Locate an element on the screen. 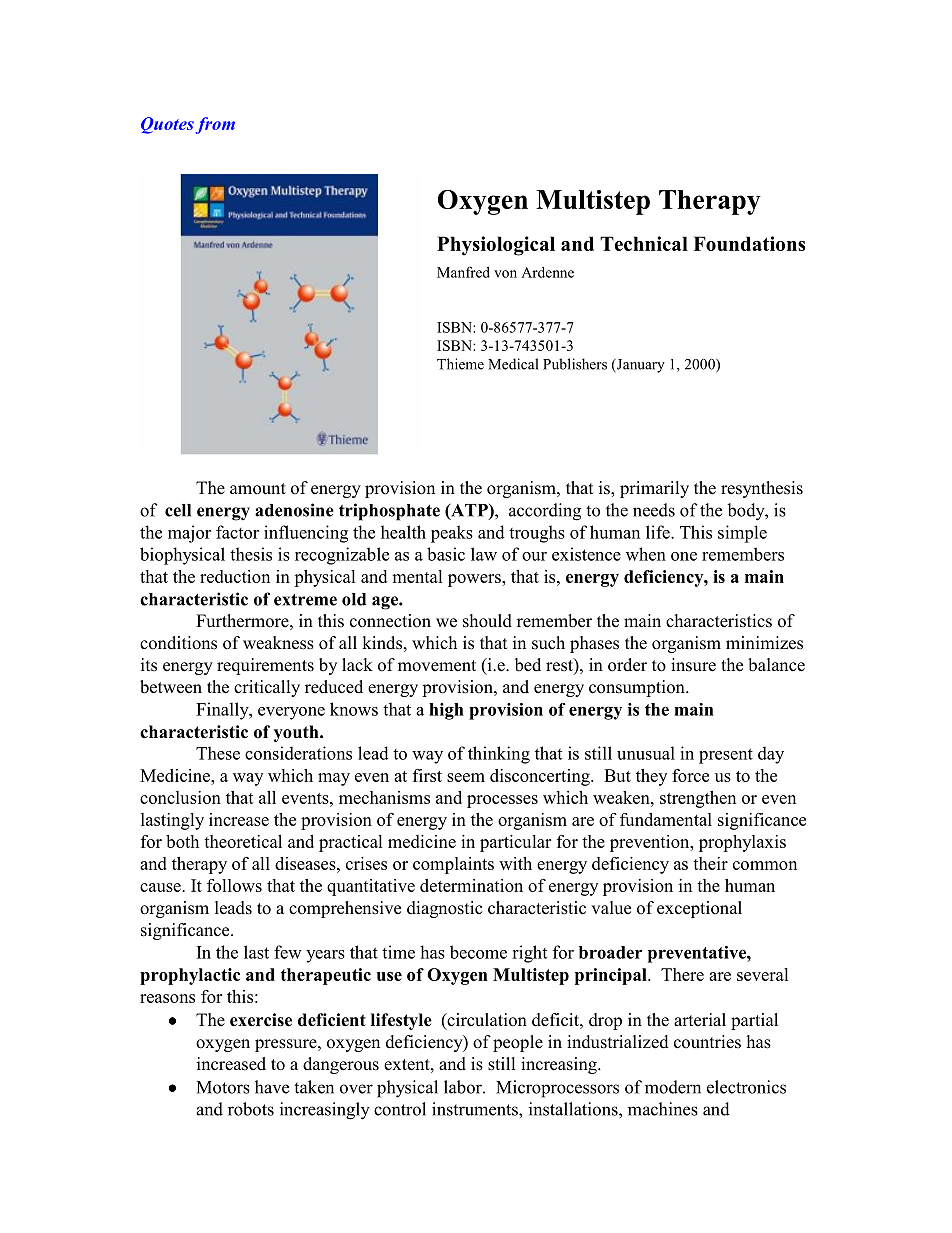  insure is located at coordinates (693, 665).
